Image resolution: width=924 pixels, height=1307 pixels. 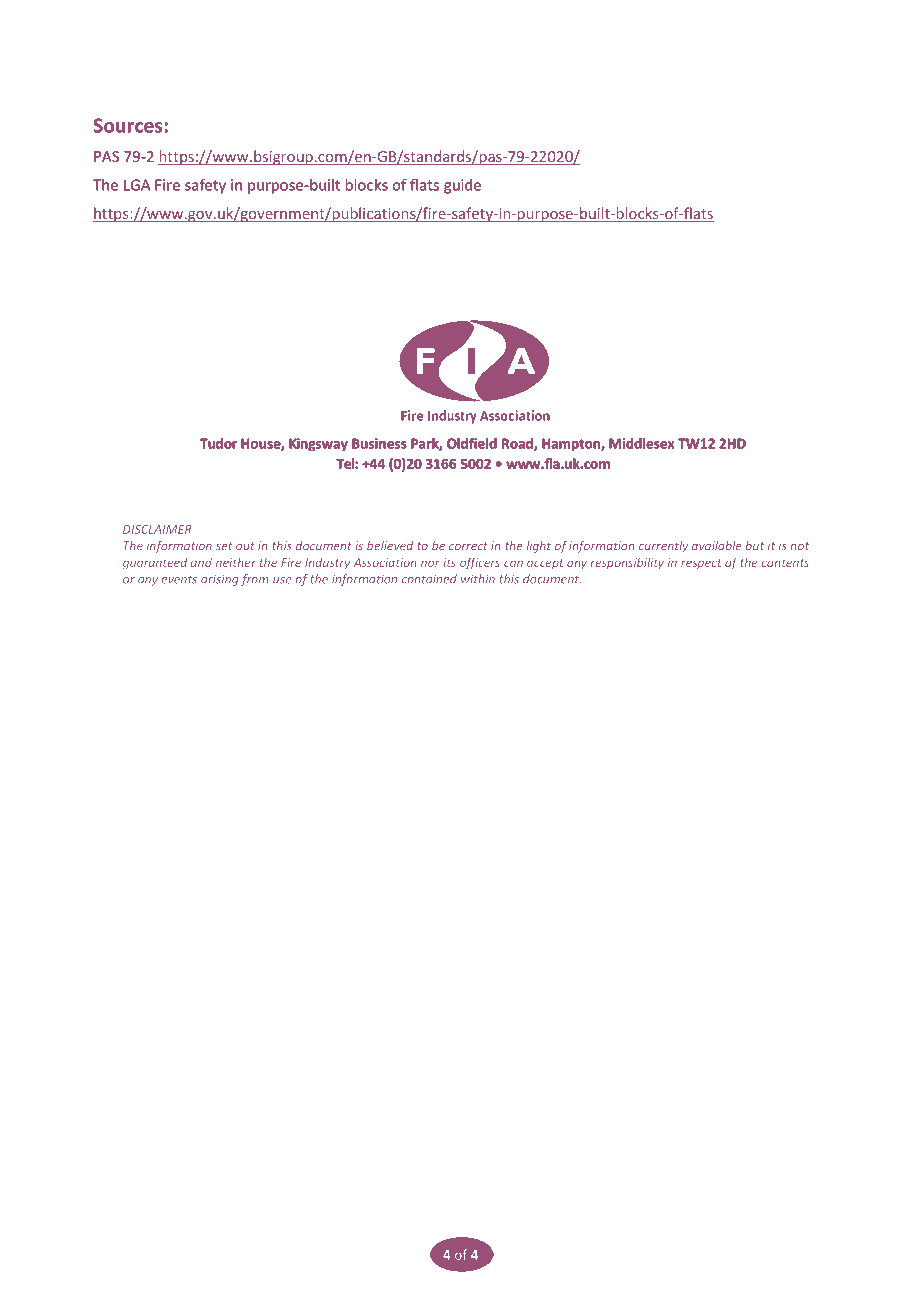 I want to click on Sources, so click(x=129, y=125).
